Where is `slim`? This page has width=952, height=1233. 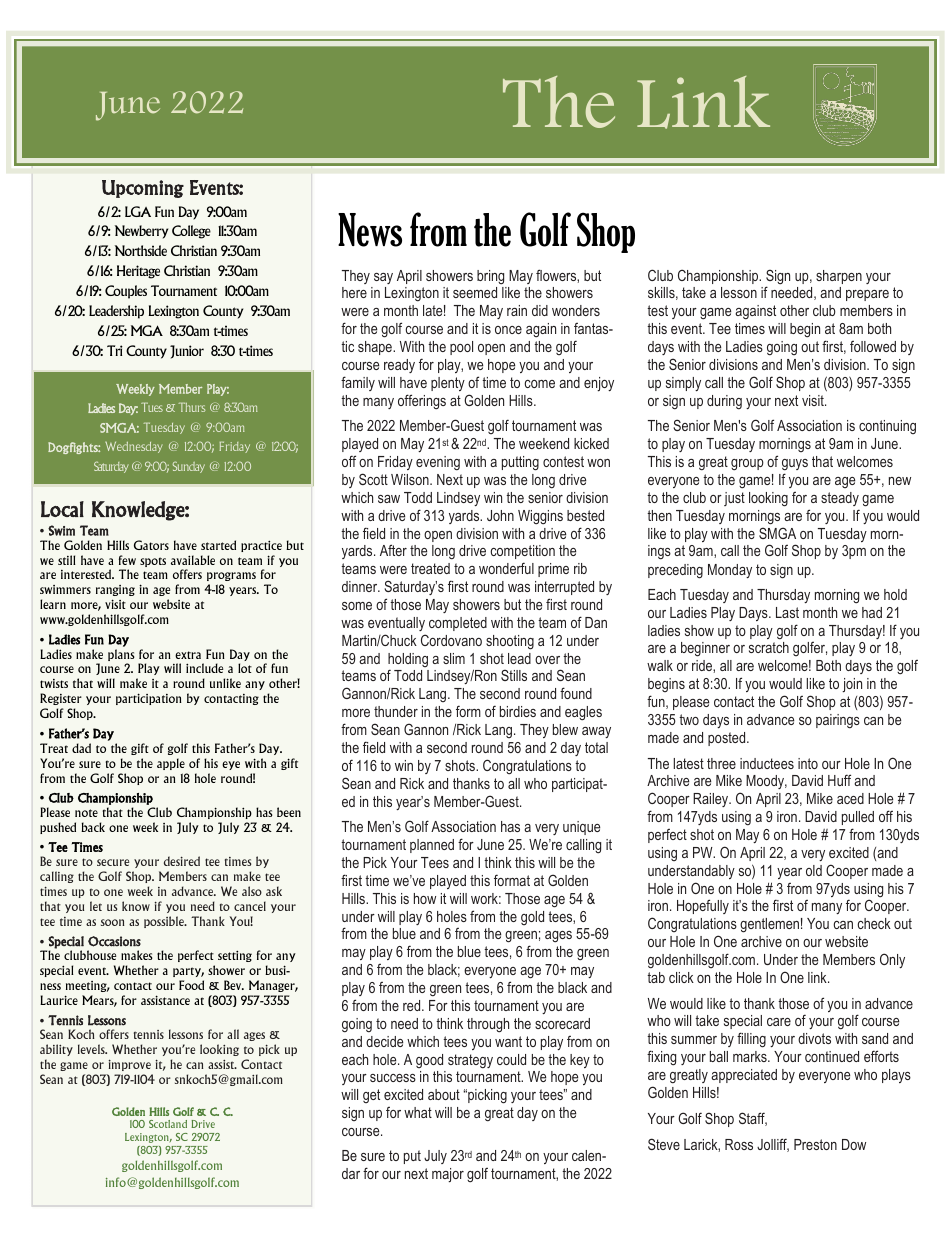
slim is located at coordinates (454, 658).
